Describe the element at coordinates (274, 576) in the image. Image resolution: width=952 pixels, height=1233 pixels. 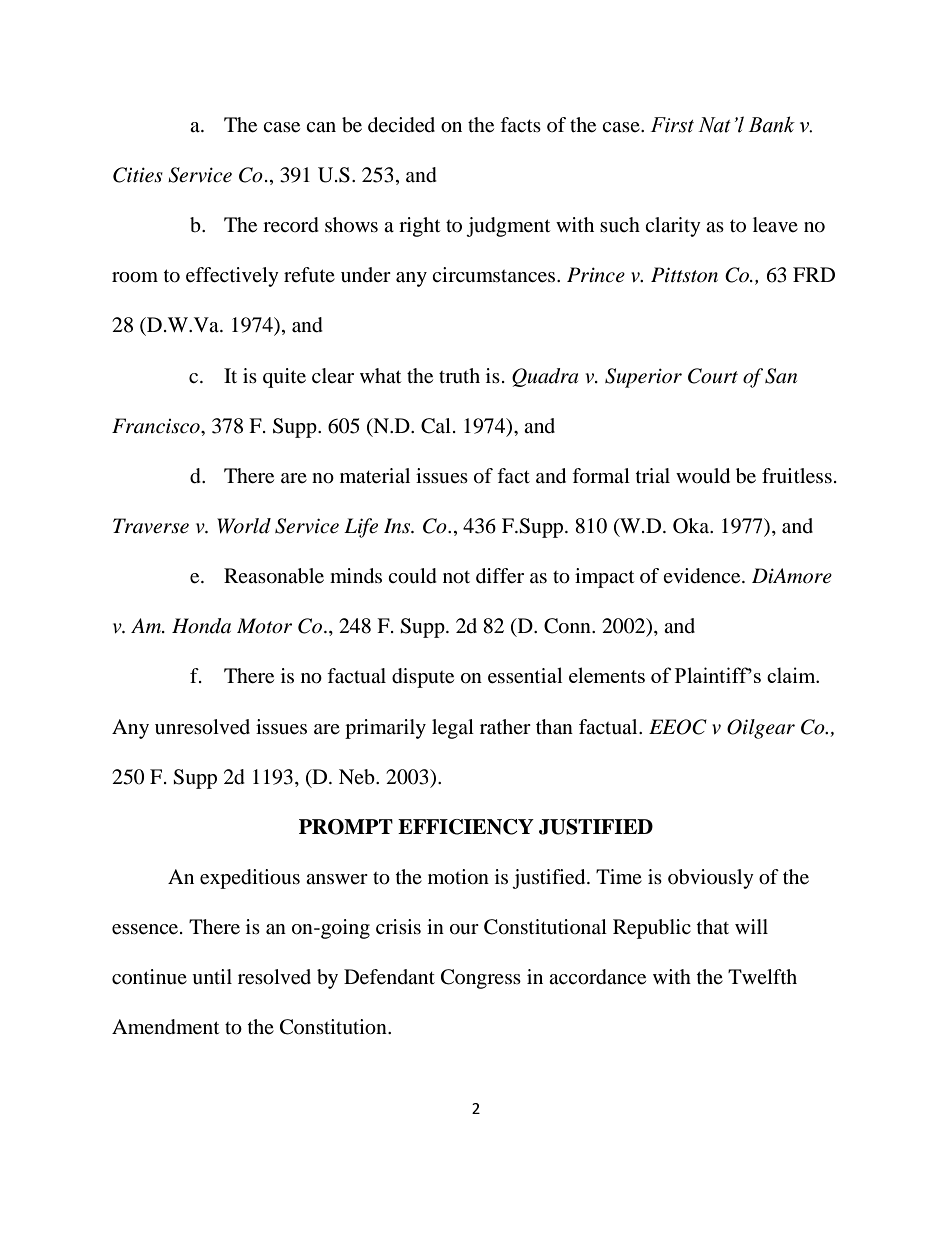
I see `Reasonable` at that location.
